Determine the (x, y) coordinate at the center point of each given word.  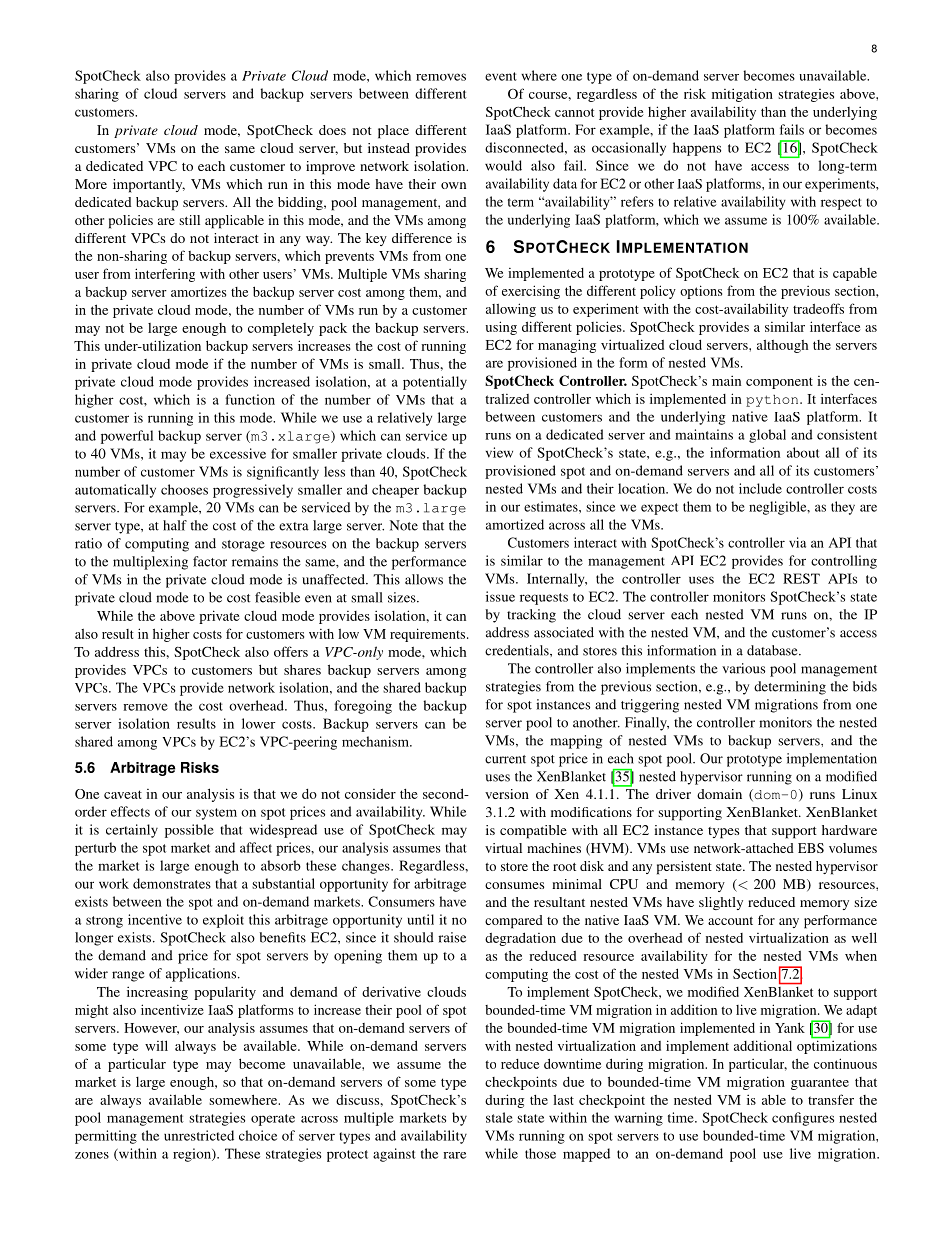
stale (499, 1117)
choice (258, 1135)
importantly (149, 186)
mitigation (742, 95)
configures (803, 1119)
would (503, 165)
